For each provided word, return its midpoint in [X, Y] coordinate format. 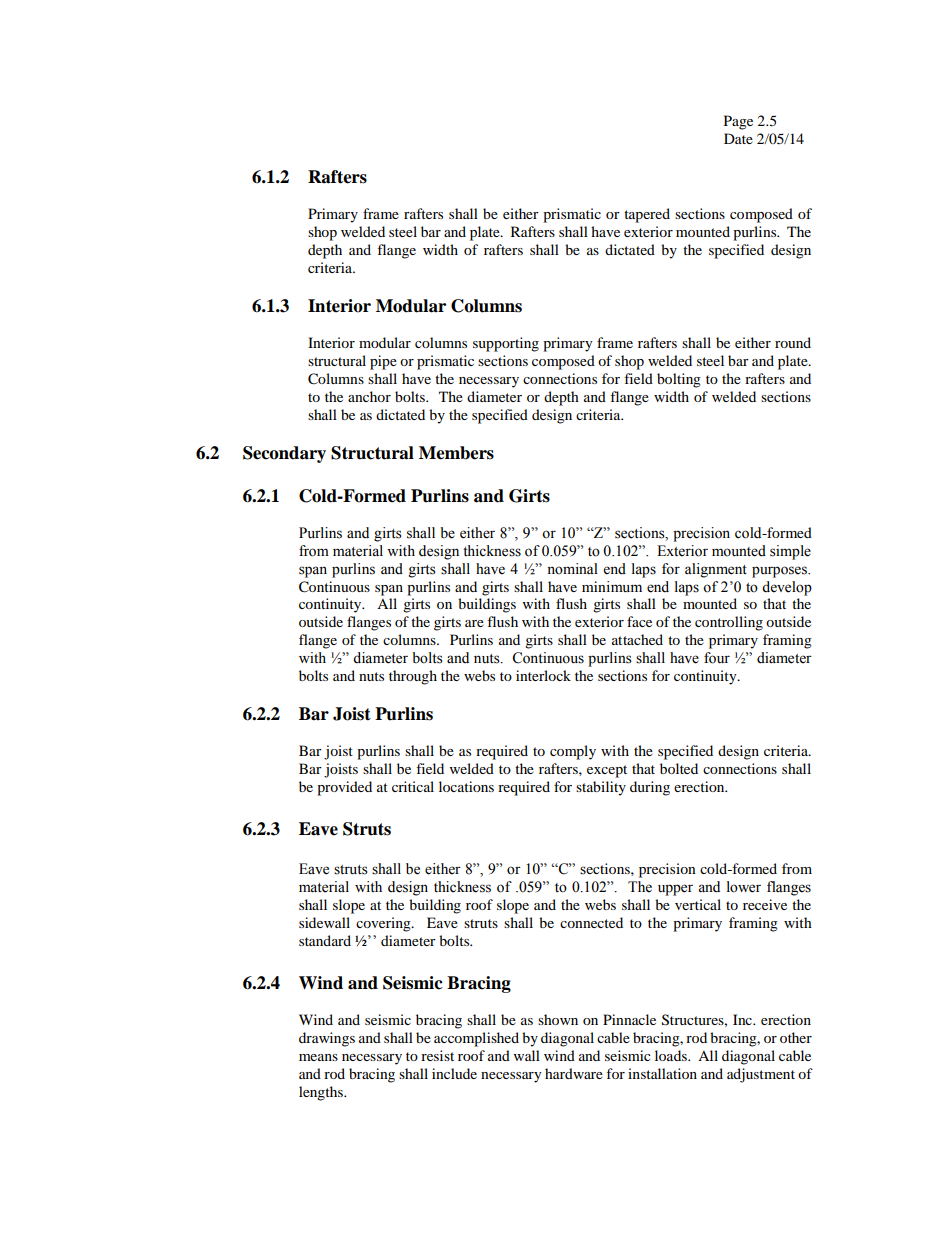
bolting [679, 380]
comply [573, 752]
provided [344, 788]
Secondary [284, 454]
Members [456, 453]
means [318, 1057]
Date [738, 138]
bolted [679, 768]
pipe [383, 362]
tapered [647, 215]
